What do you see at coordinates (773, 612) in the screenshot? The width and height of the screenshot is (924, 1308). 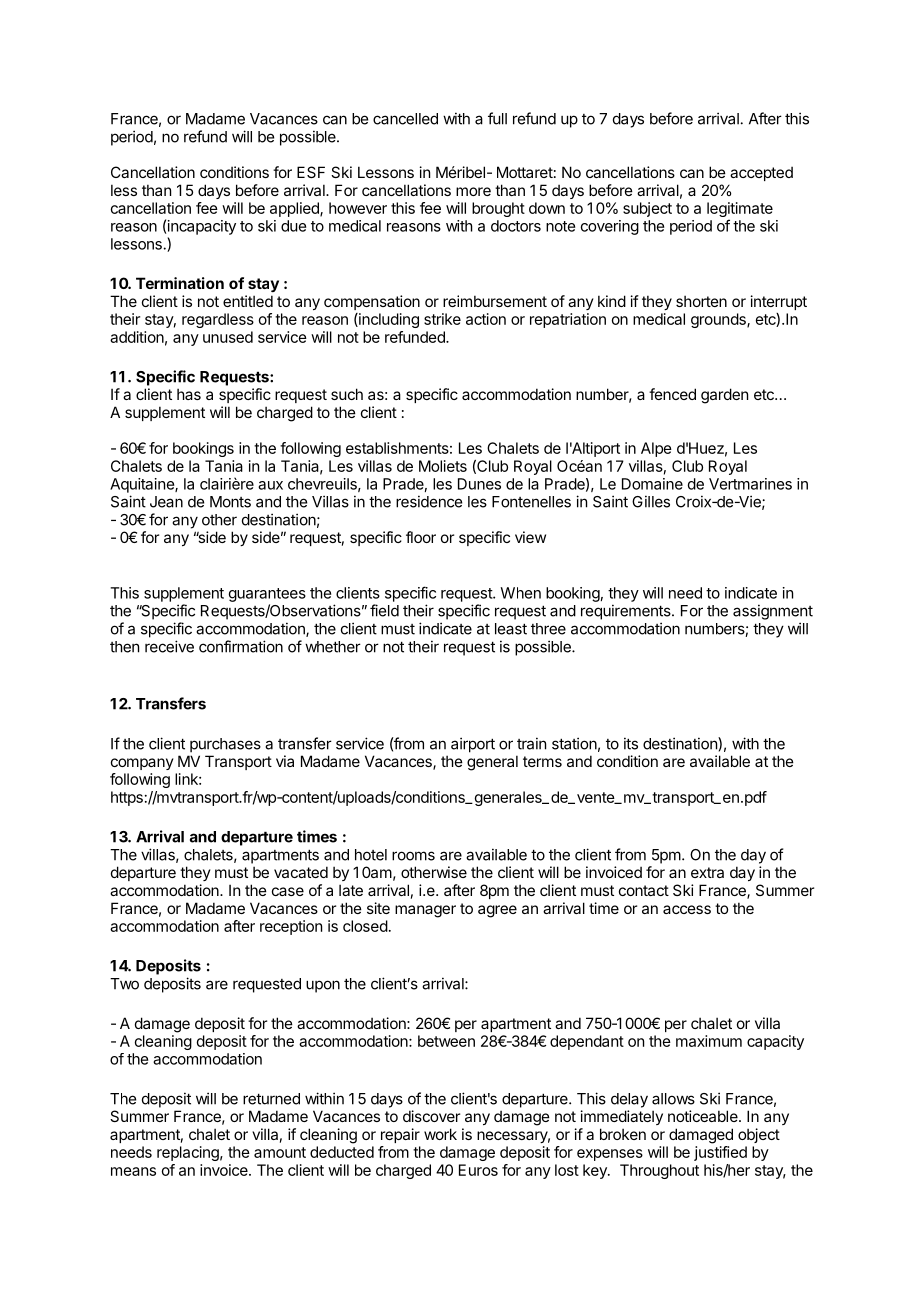 I see `assignment` at bounding box center [773, 612].
